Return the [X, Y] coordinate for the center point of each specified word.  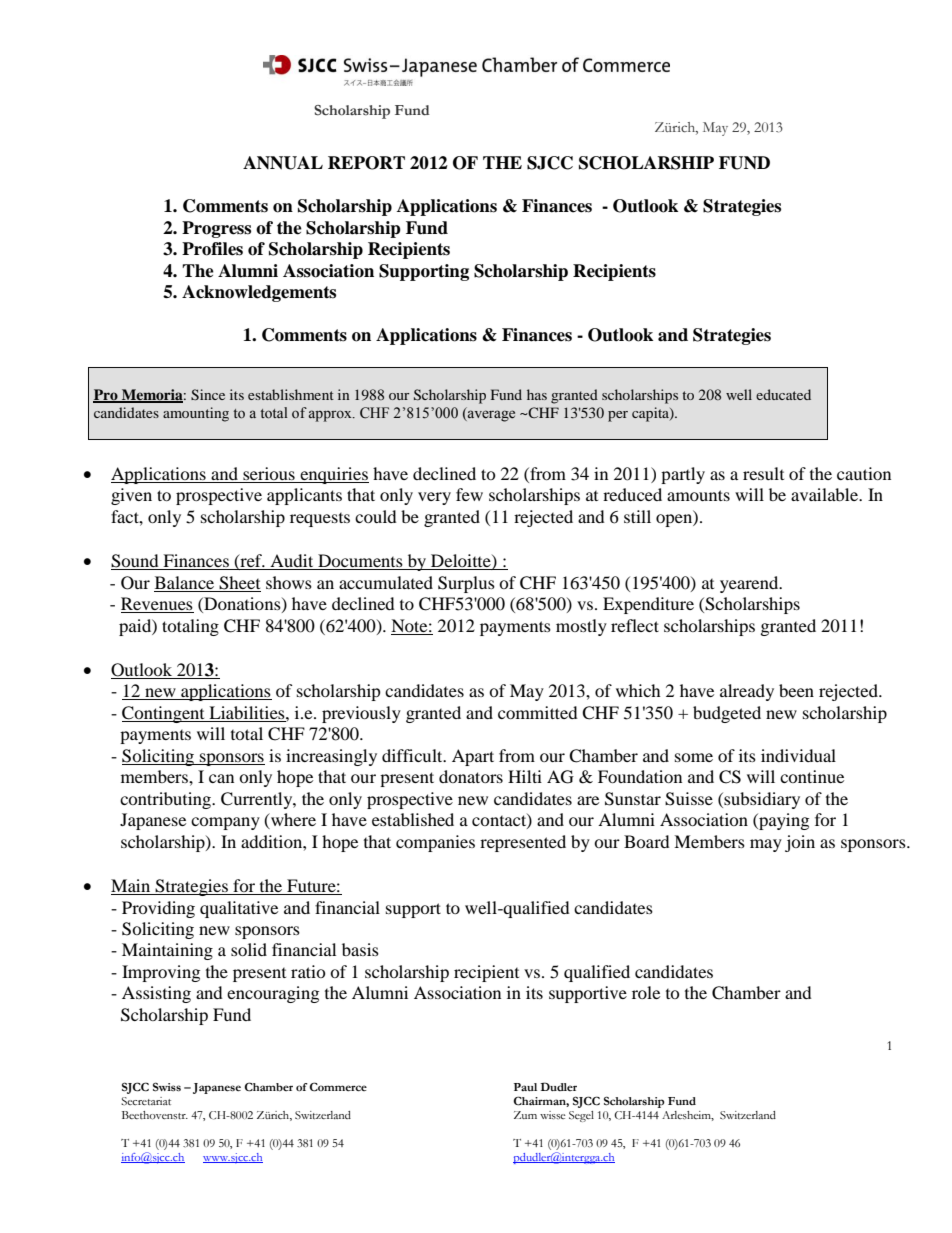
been [796, 690]
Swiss [167, 1087]
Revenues [157, 605]
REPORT [366, 163]
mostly [581, 627]
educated [783, 394]
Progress [216, 229]
